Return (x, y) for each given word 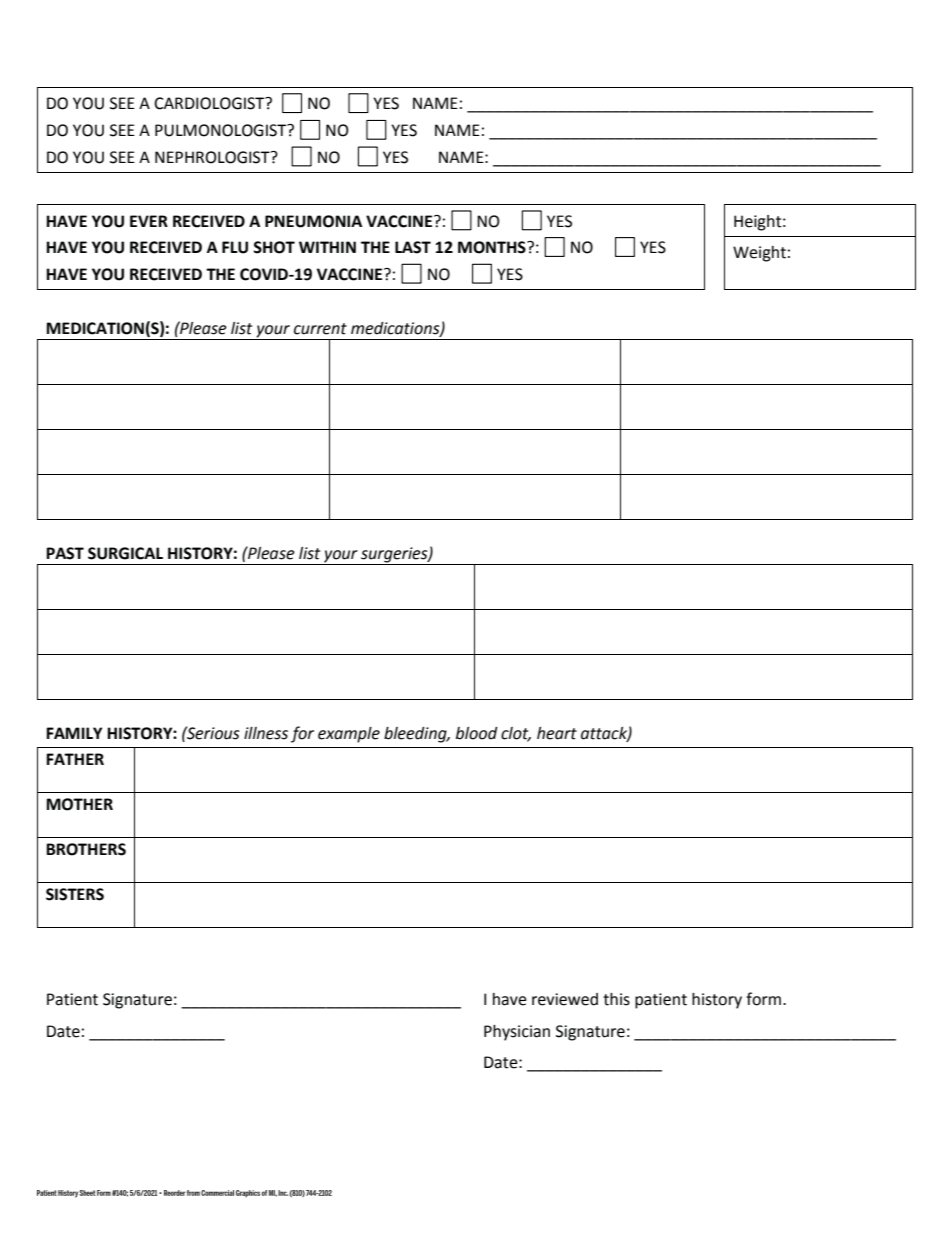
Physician (517, 1033)
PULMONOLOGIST (222, 130)
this (616, 999)
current (320, 329)
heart (557, 733)
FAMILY (74, 733)
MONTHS (493, 247)
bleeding (416, 735)
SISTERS (75, 894)
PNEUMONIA (313, 221)
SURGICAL (125, 553)
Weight (759, 254)
